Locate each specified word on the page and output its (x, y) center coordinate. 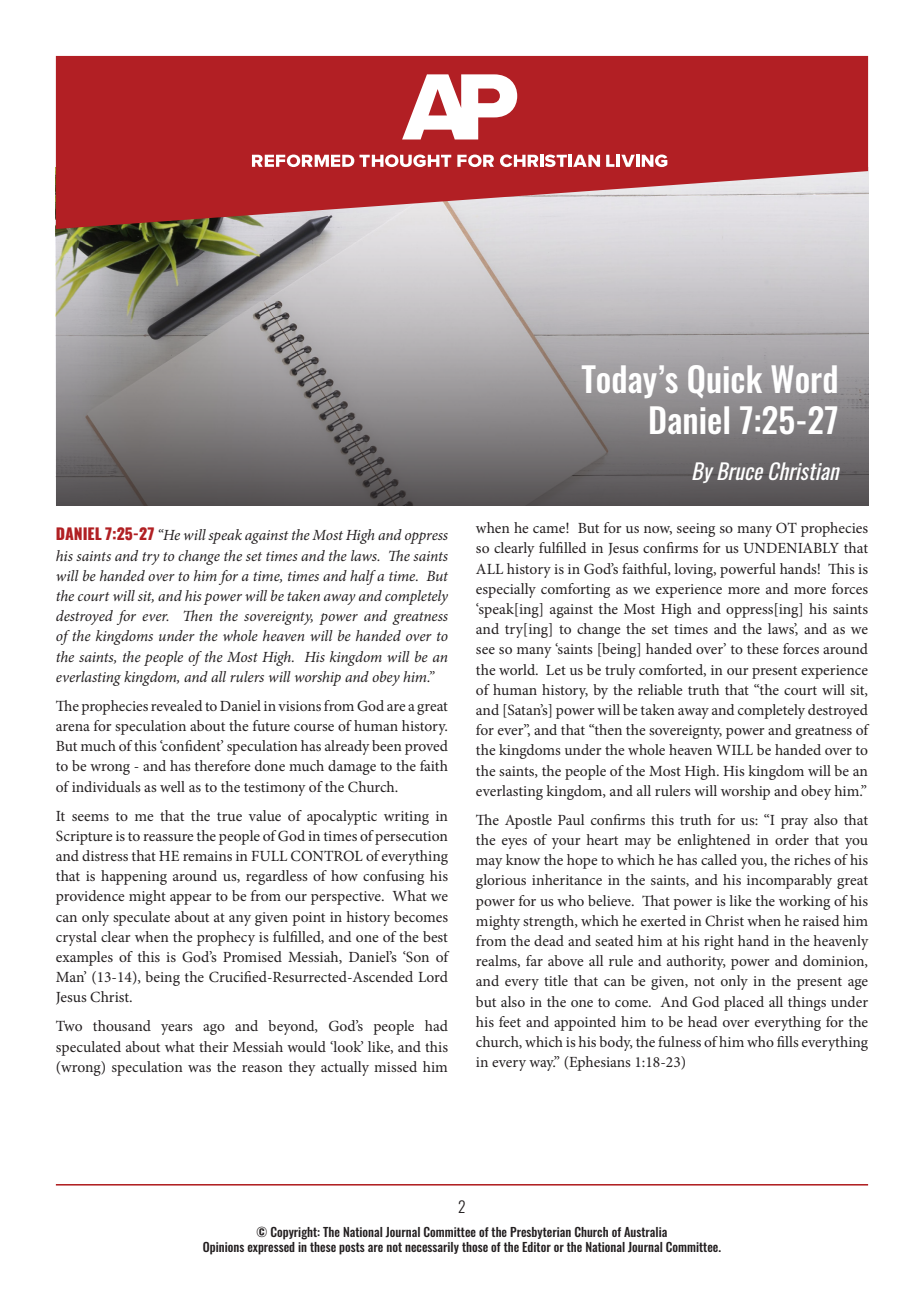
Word (804, 379)
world (518, 669)
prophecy (226, 938)
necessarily (432, 1248)
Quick (725, 381)
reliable (660, 689)
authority (696, 962)
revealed (176, 705)
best (435, 936)
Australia (645, 1232)
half (363, 577)
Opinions (223, 1248)
